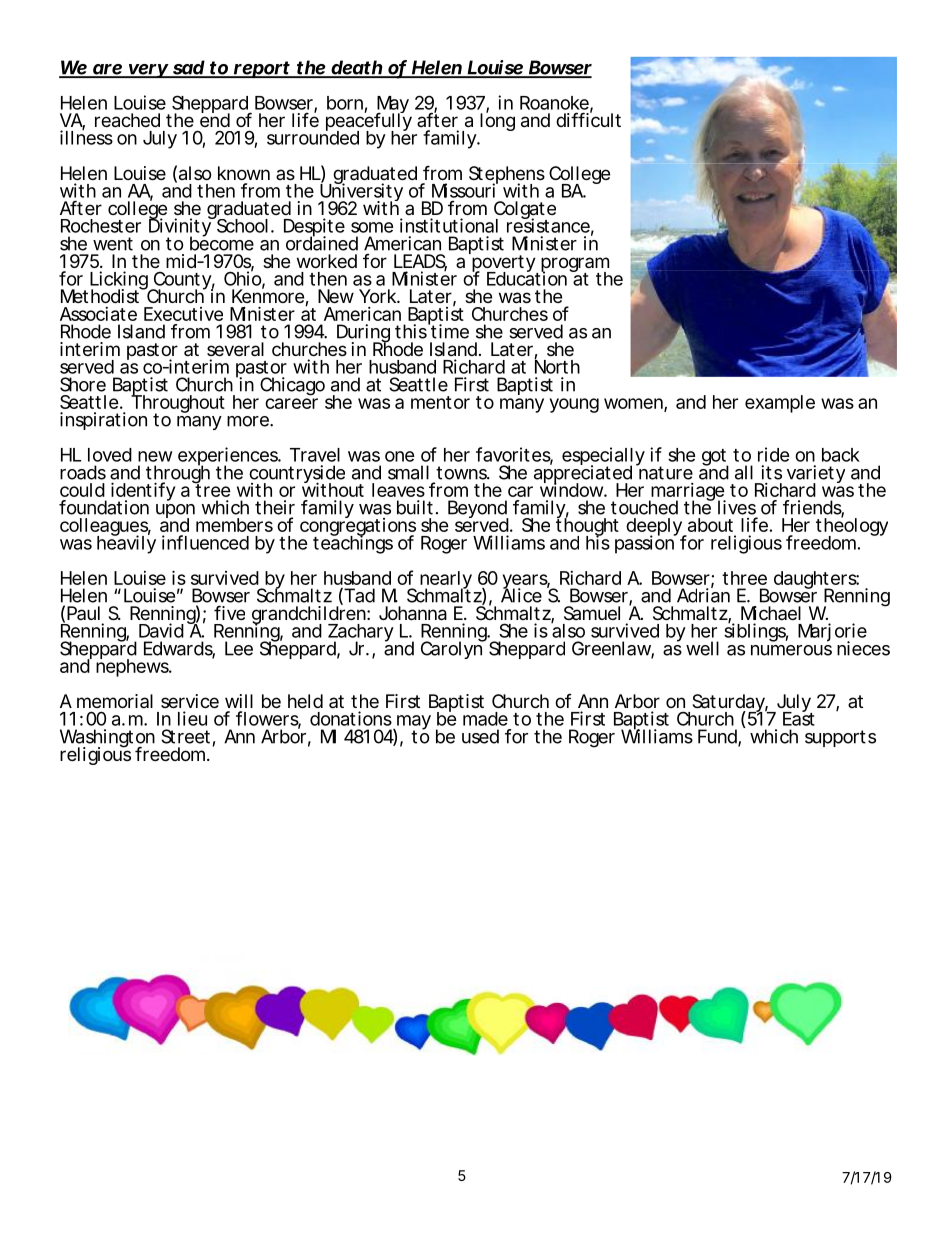 The image size is (952, 1233). I want to click on North, so click(557, 366).
